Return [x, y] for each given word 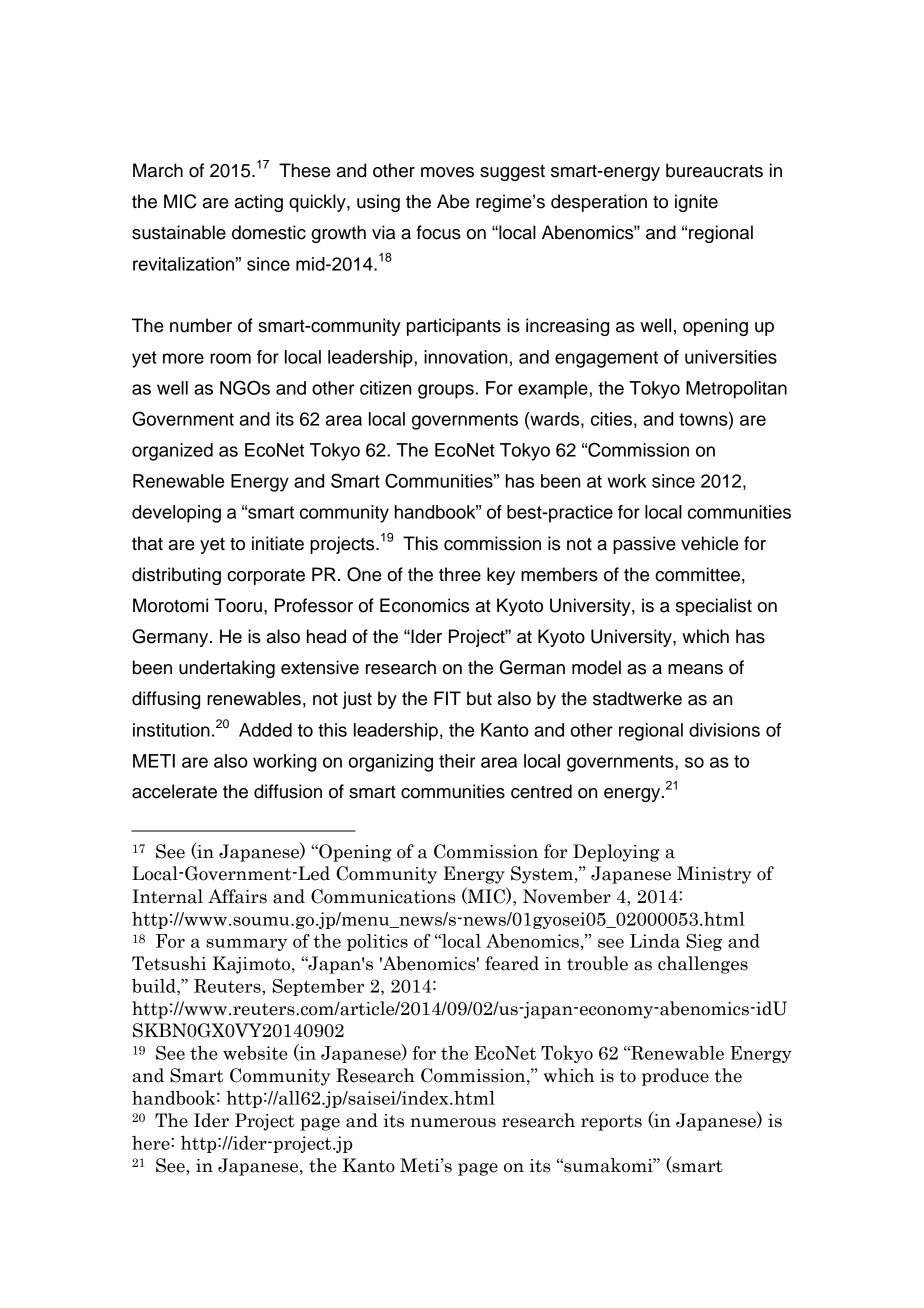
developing [176, 514]
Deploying [616, 853]
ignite [696, 203]
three [460, 574]
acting [259, 203]
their [457, 761]
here [152, 1143]
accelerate [174, 791]
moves [447, 172]
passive [644, 545]
